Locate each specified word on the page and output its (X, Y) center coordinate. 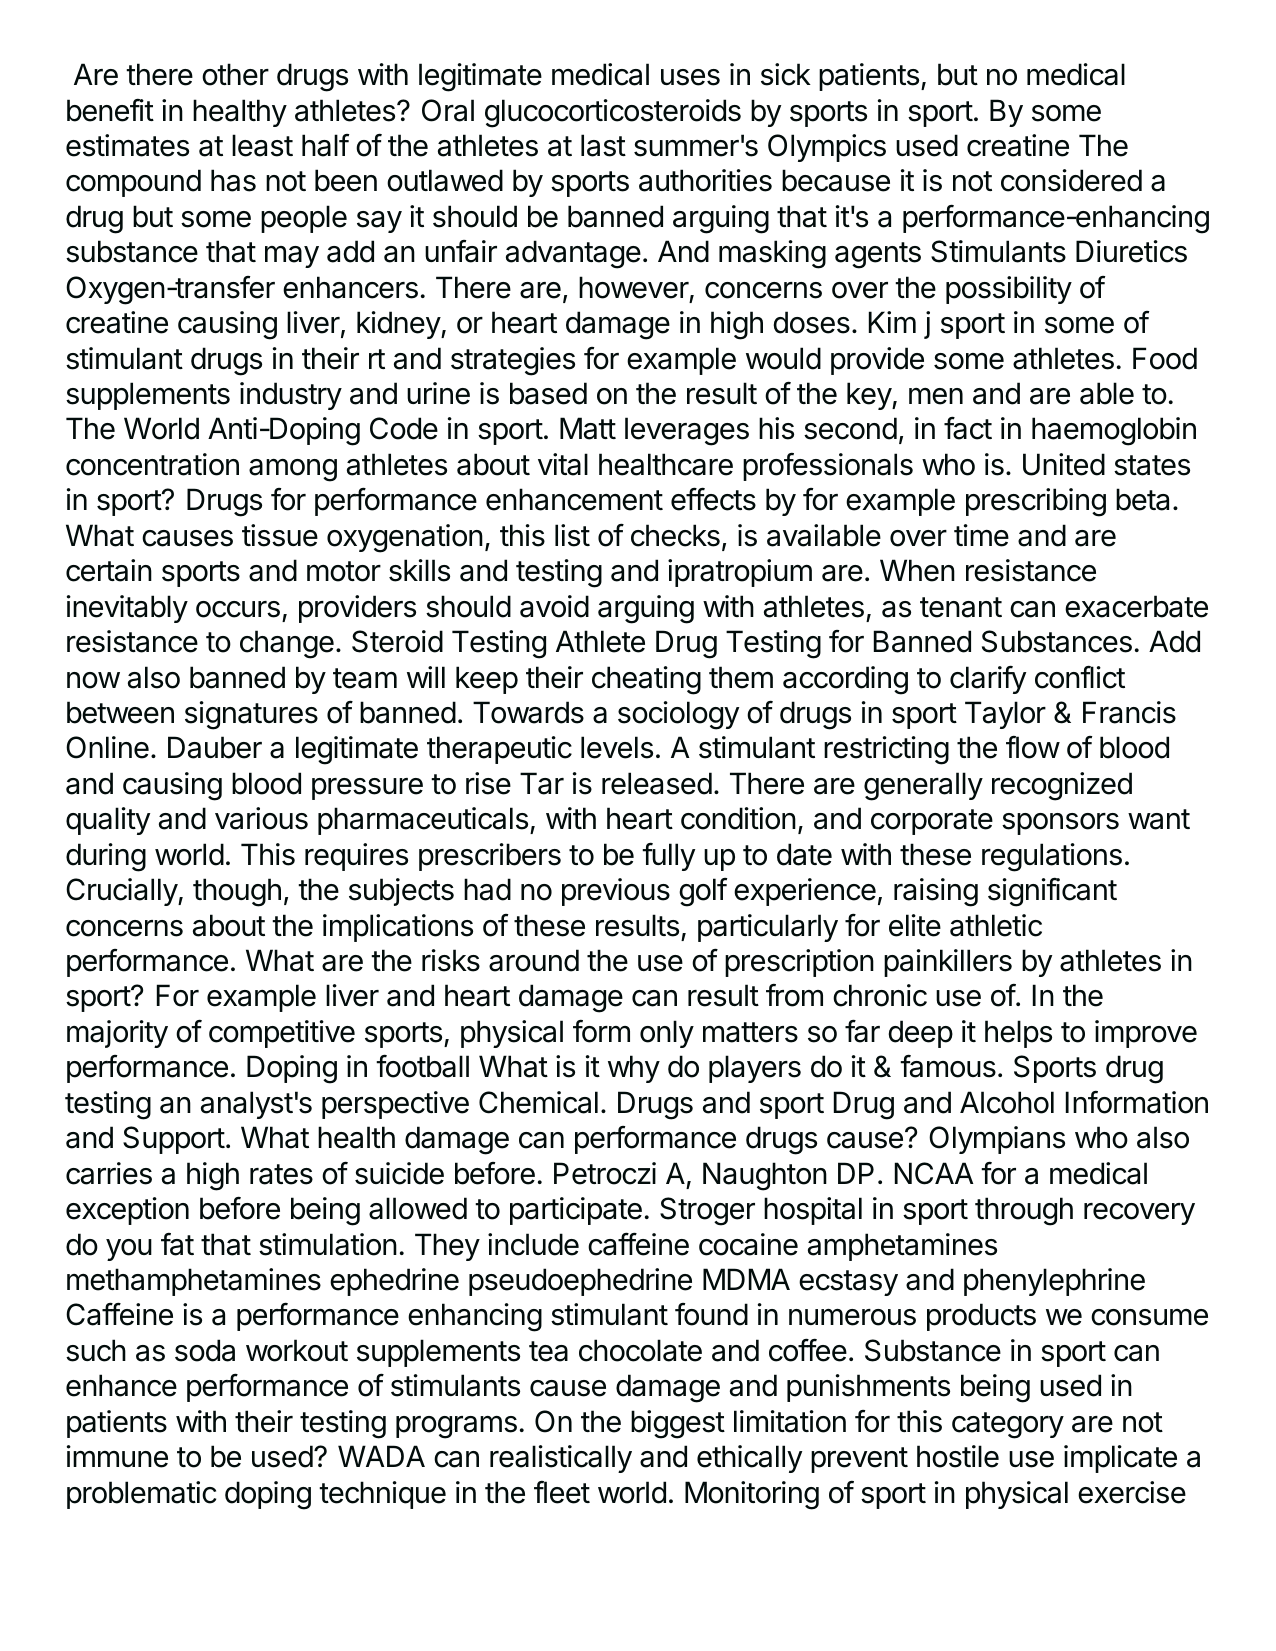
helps (1018, 1034)
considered (1071, 180)
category (1008, 1425)
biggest (678, 1424)
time (981, 535)
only (667, 1034)
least (262, 145)
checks (675, 535)
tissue (280, 535)
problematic (141, 1495)
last (603, 145)
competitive (282, 1034)
